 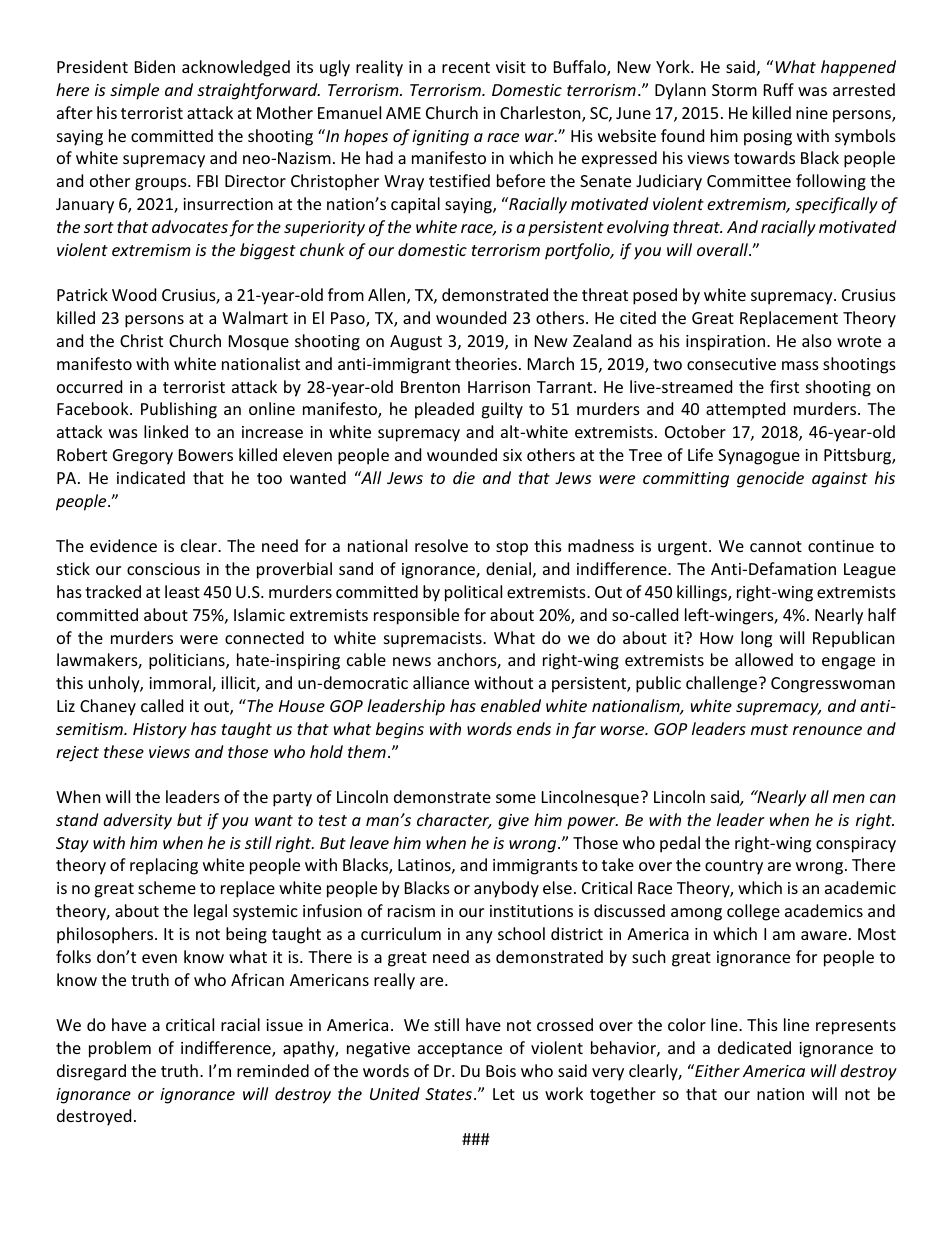 What do you see at coordinates (163, 569) in the screenshot?
I see `conscious` at bounding box center [163, 569].
